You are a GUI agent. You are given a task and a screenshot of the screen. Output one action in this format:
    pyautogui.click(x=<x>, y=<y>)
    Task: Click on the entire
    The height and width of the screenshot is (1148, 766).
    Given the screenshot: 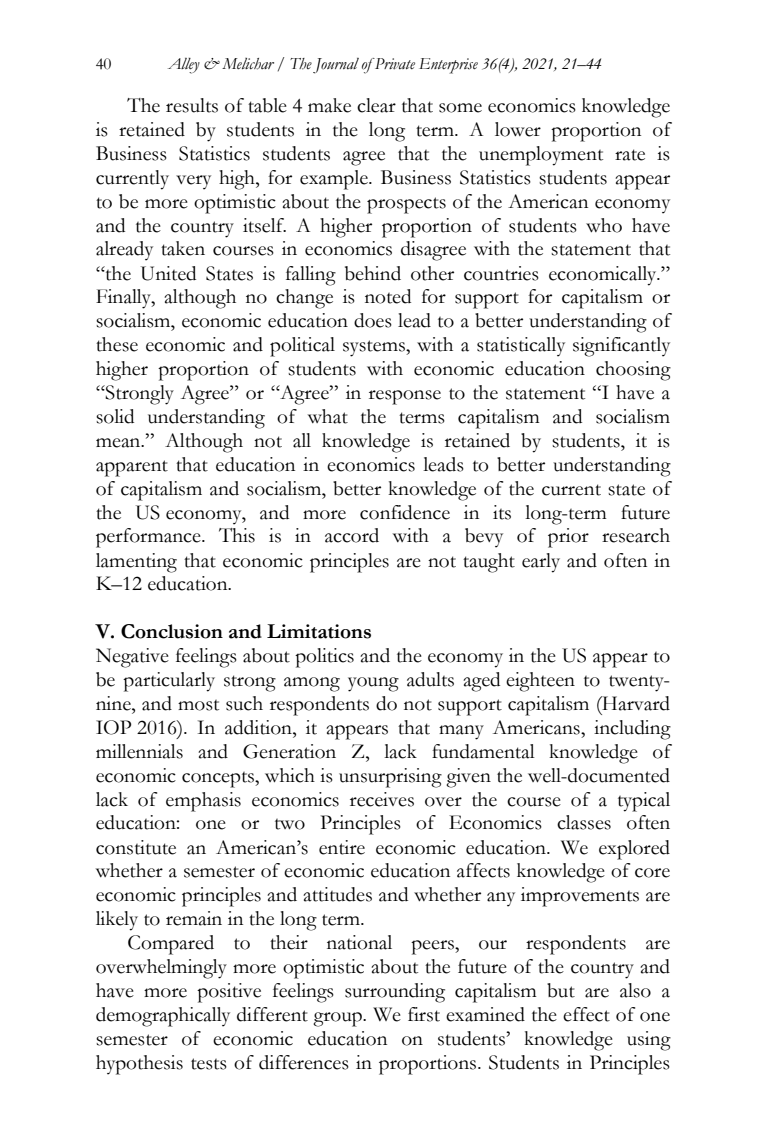 What is the action you would take?
    pyautogui.click(x=342, y=847)
